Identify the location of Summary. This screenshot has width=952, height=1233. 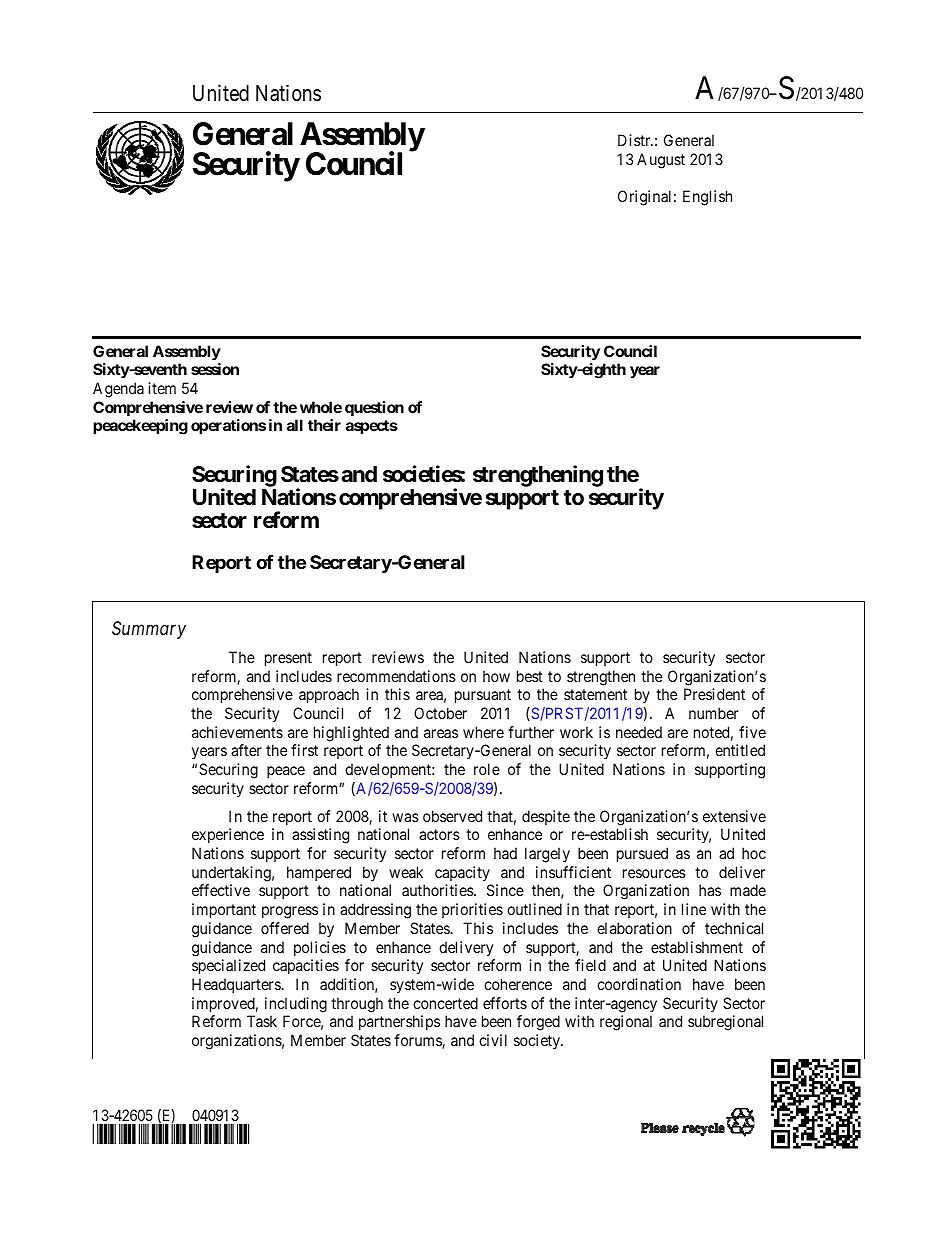
(149, 630).
